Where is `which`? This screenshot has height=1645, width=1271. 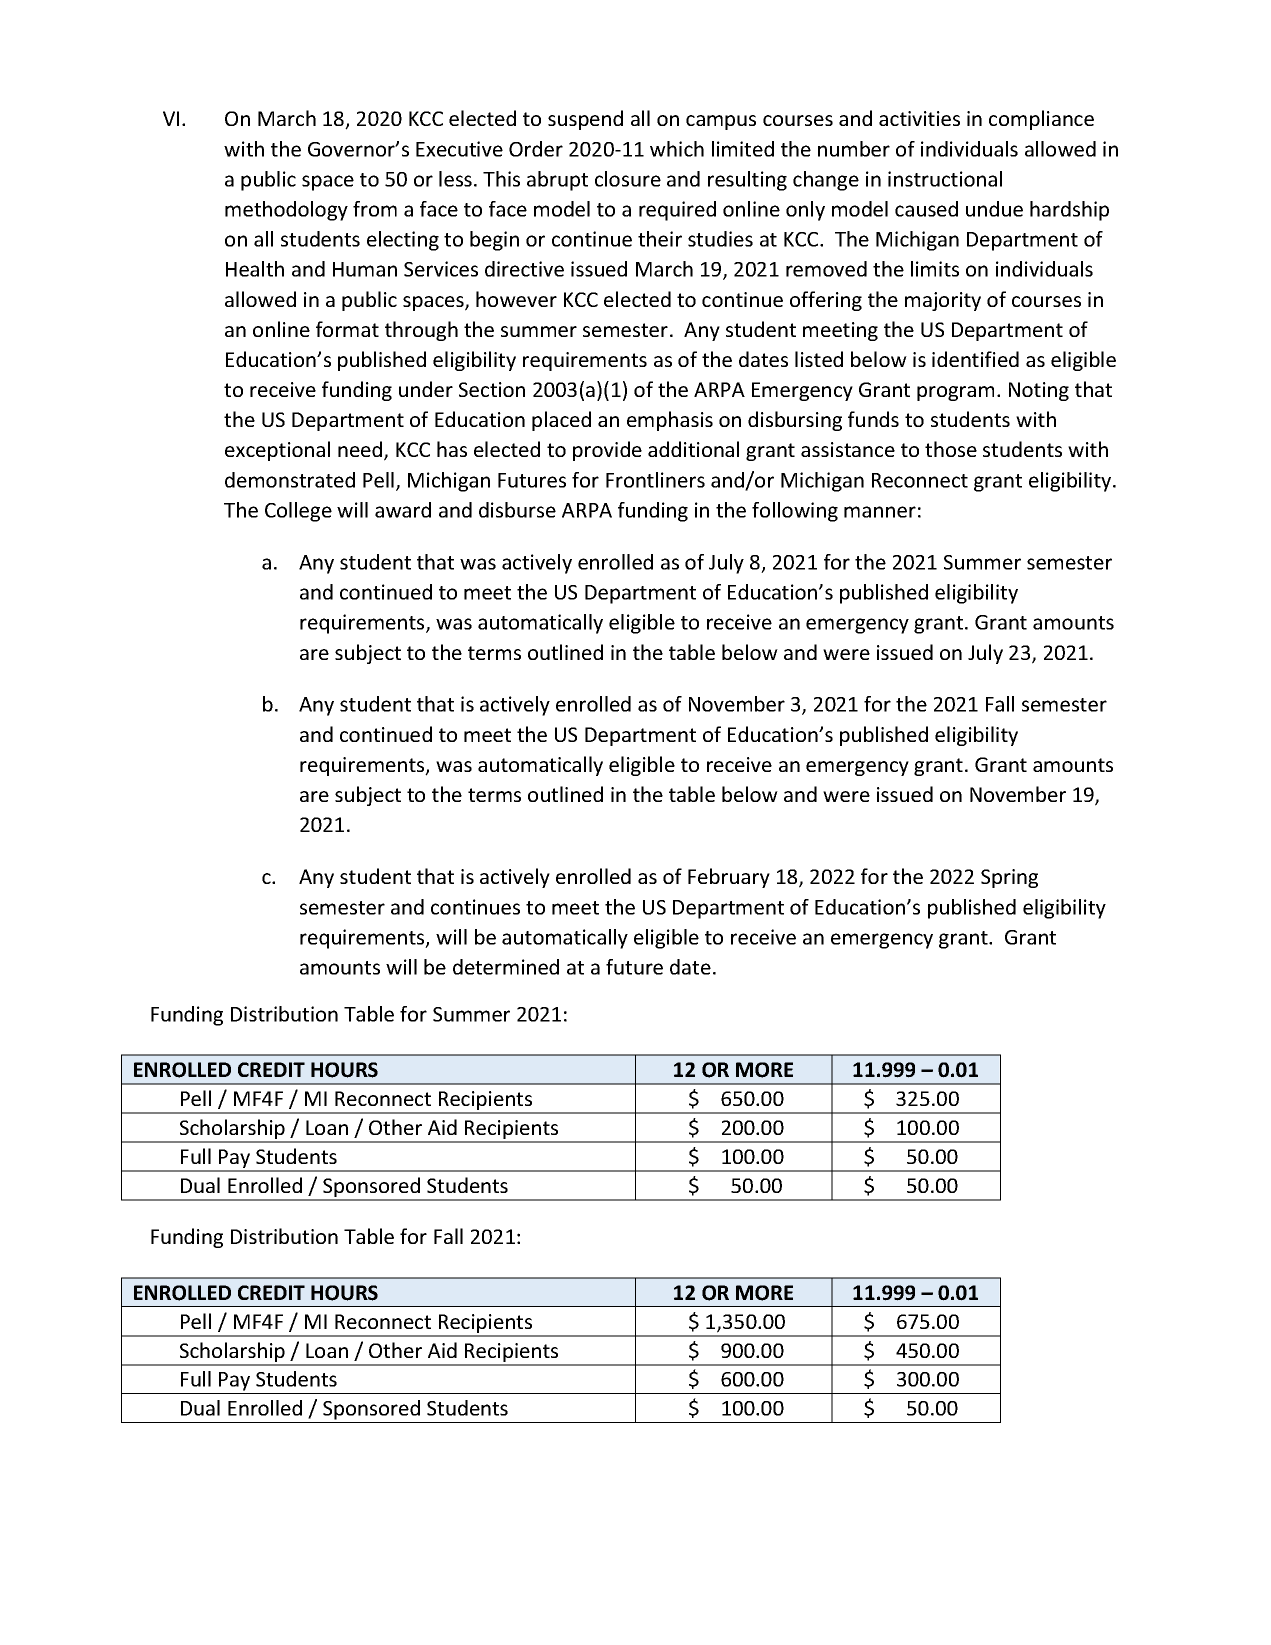
which is located at coordinates (677, 149).
